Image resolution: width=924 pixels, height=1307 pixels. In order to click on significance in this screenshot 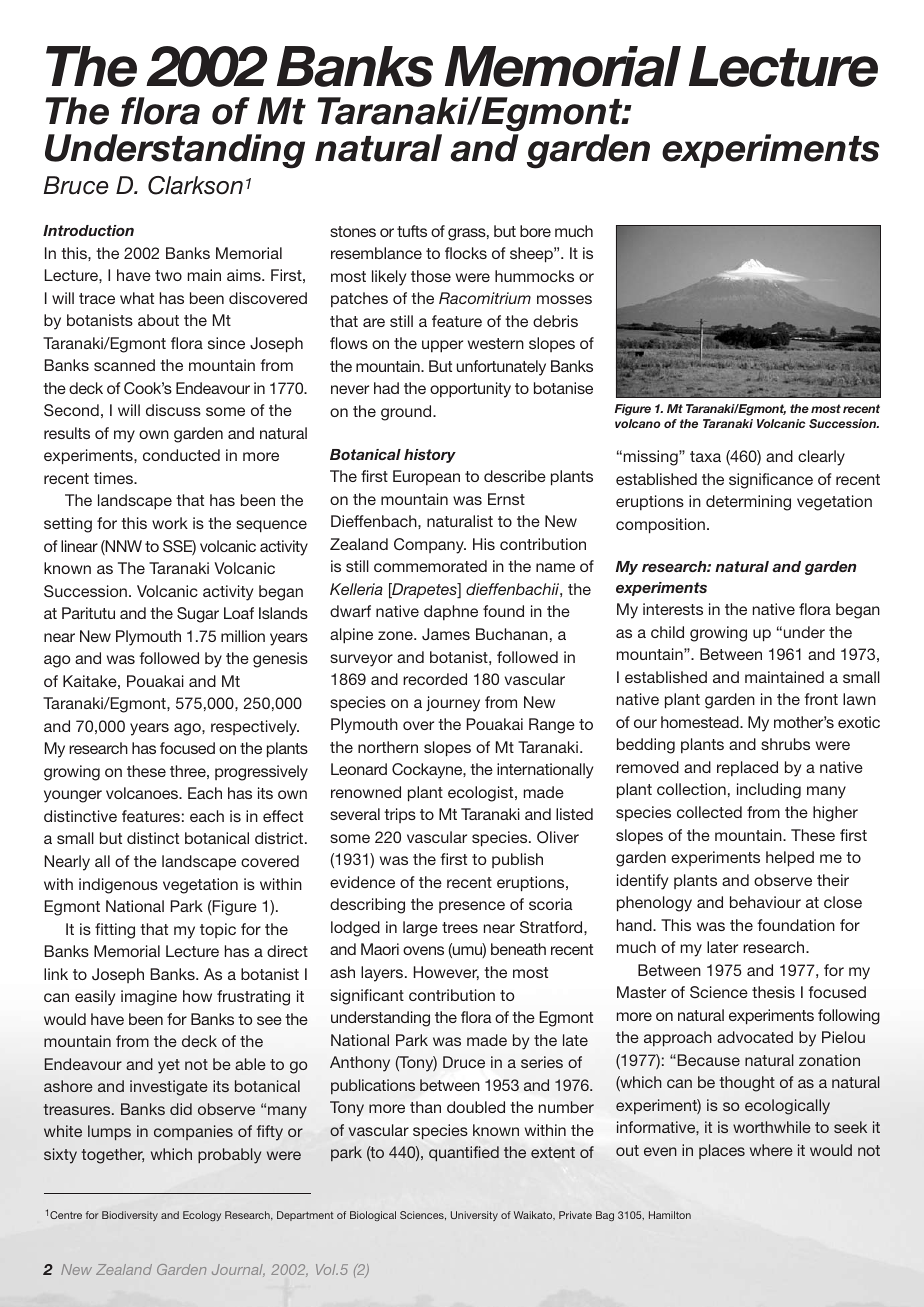, I will do `click(771, 481)`.
